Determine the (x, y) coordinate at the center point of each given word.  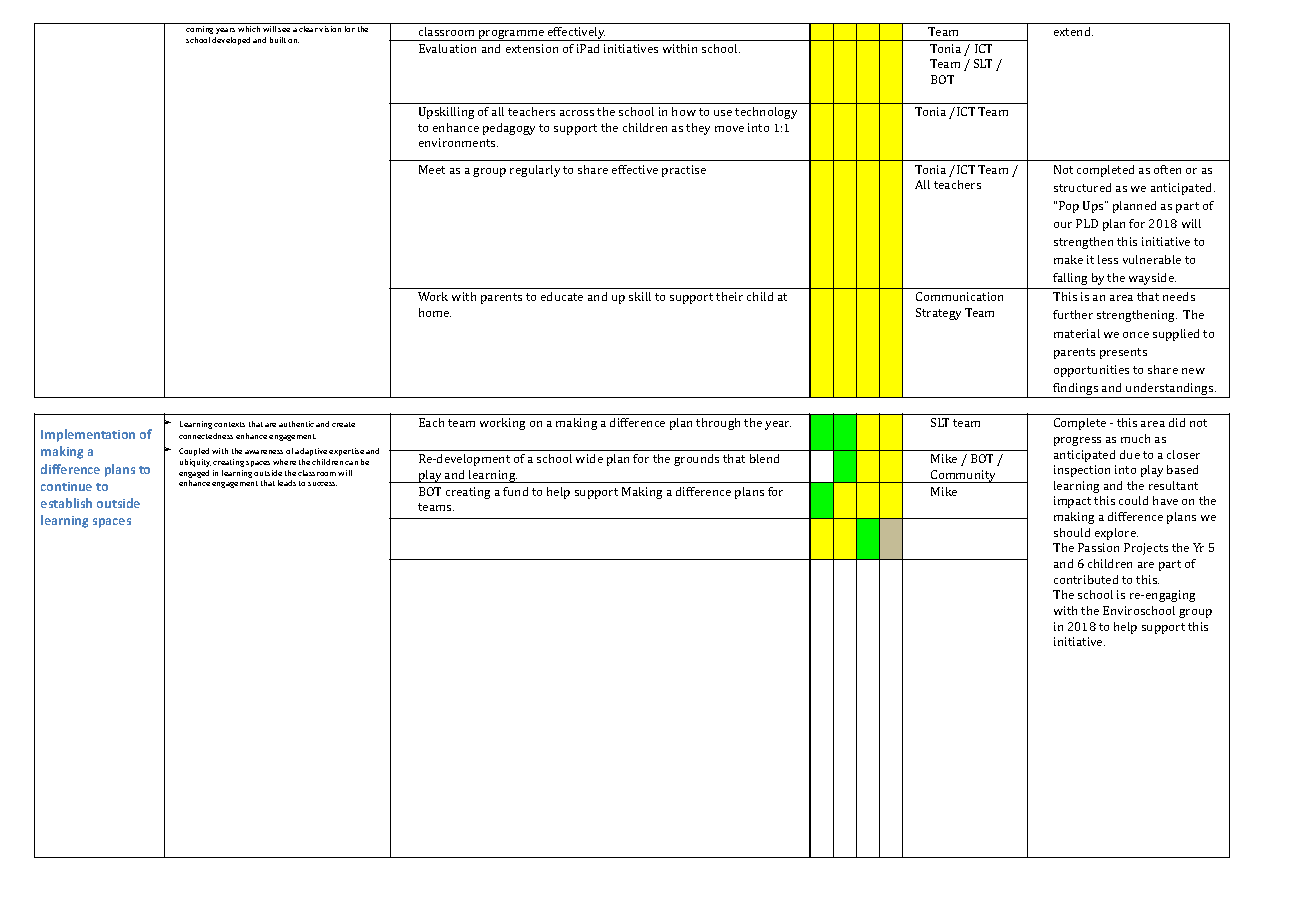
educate (562, 296)
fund (515, 491)
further (1073, 314)
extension (532, 48)
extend (1073, 31)
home (435, 312)
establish (66, 503)
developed (231, 41)
